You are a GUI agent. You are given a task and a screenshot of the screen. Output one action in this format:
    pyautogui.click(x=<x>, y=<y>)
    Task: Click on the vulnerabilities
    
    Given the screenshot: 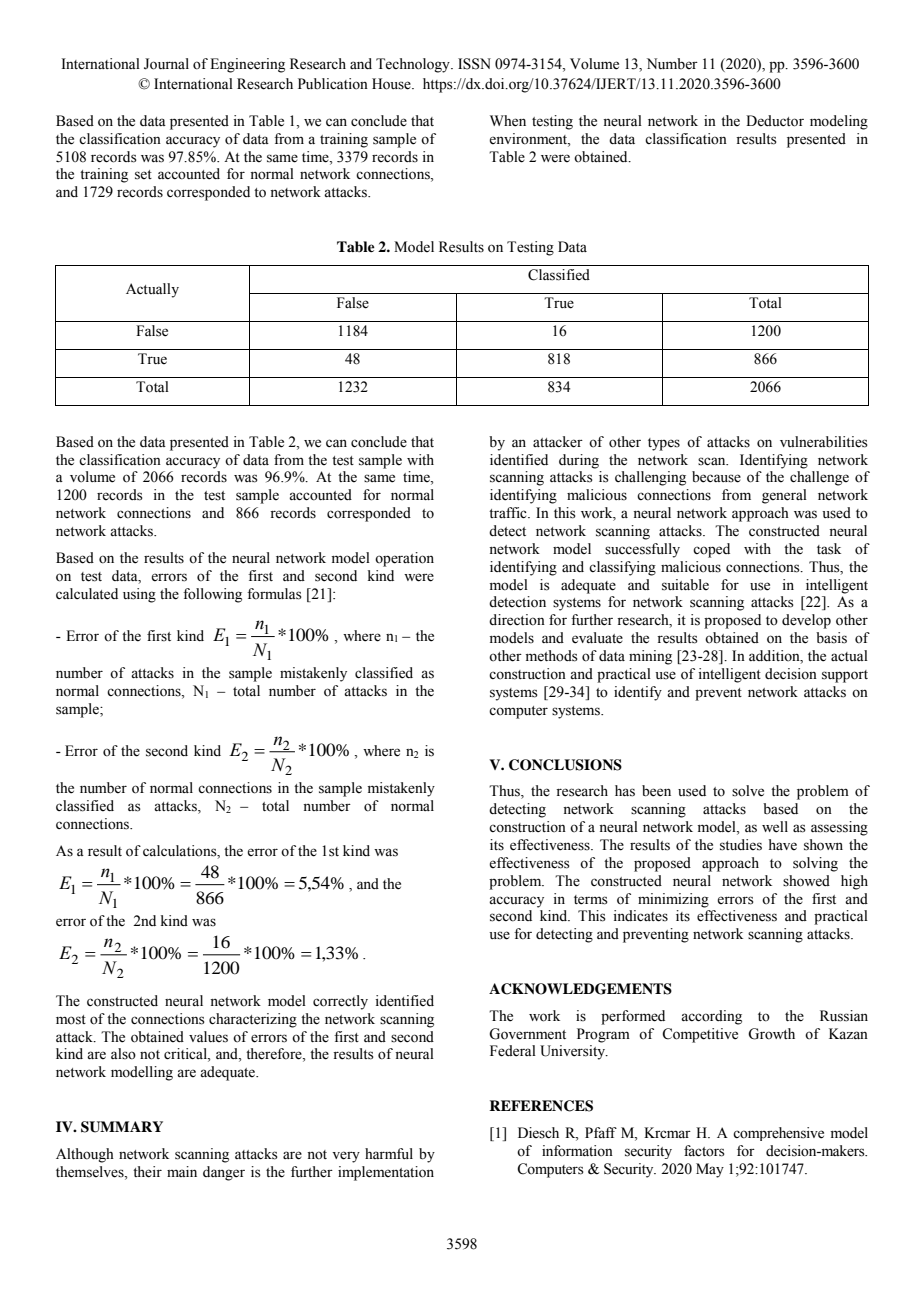 What is the action you would take?
    pyautogui.click(x=824, y=442)
